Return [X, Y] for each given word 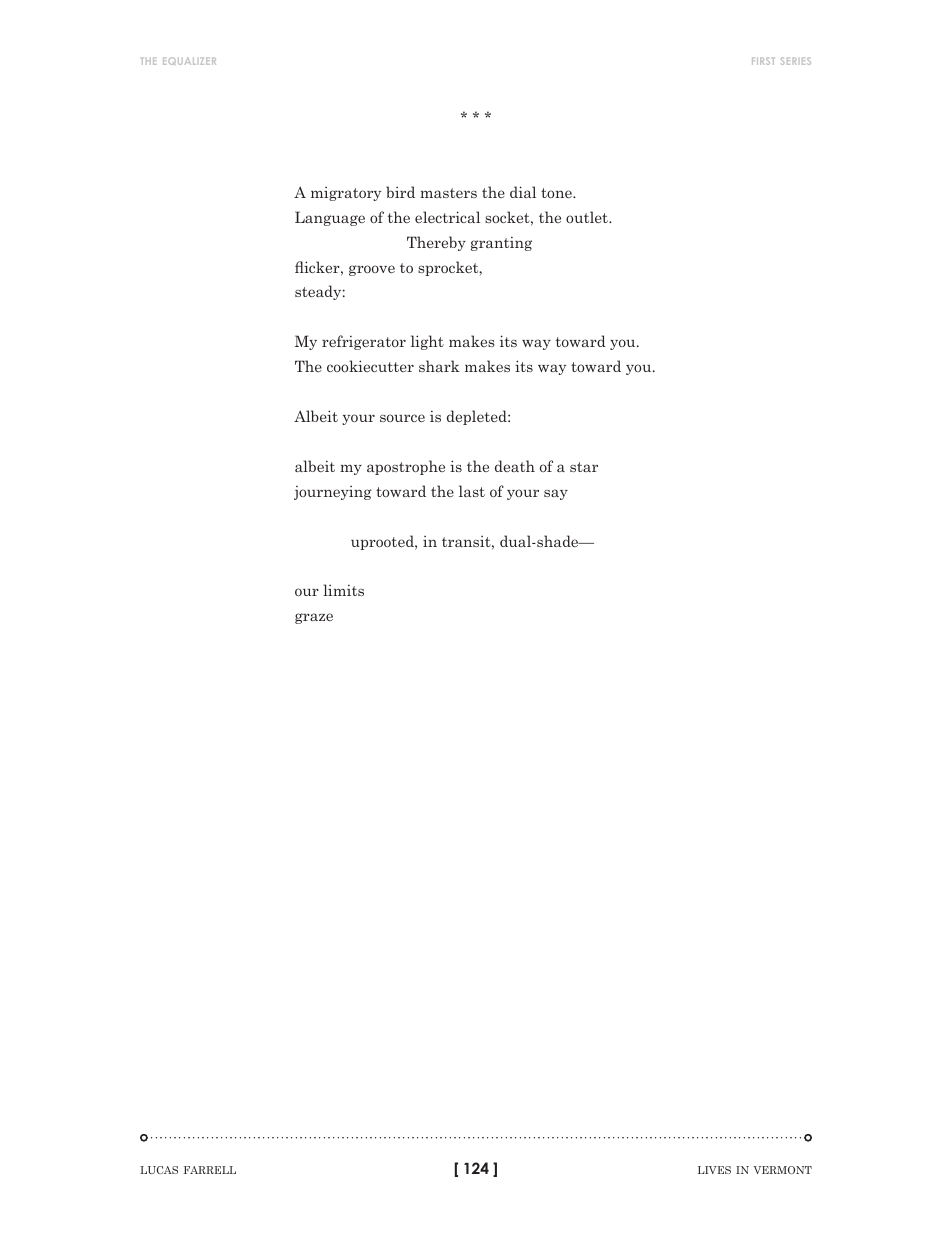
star [584, 467]
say [556, 494]
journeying [333, 493]
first [763, 61]
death [515, 466]
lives [714, 1170]
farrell [210, 1170]
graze [314, 618]
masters [448, 193]
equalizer [189, 61]
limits [343, 590]
